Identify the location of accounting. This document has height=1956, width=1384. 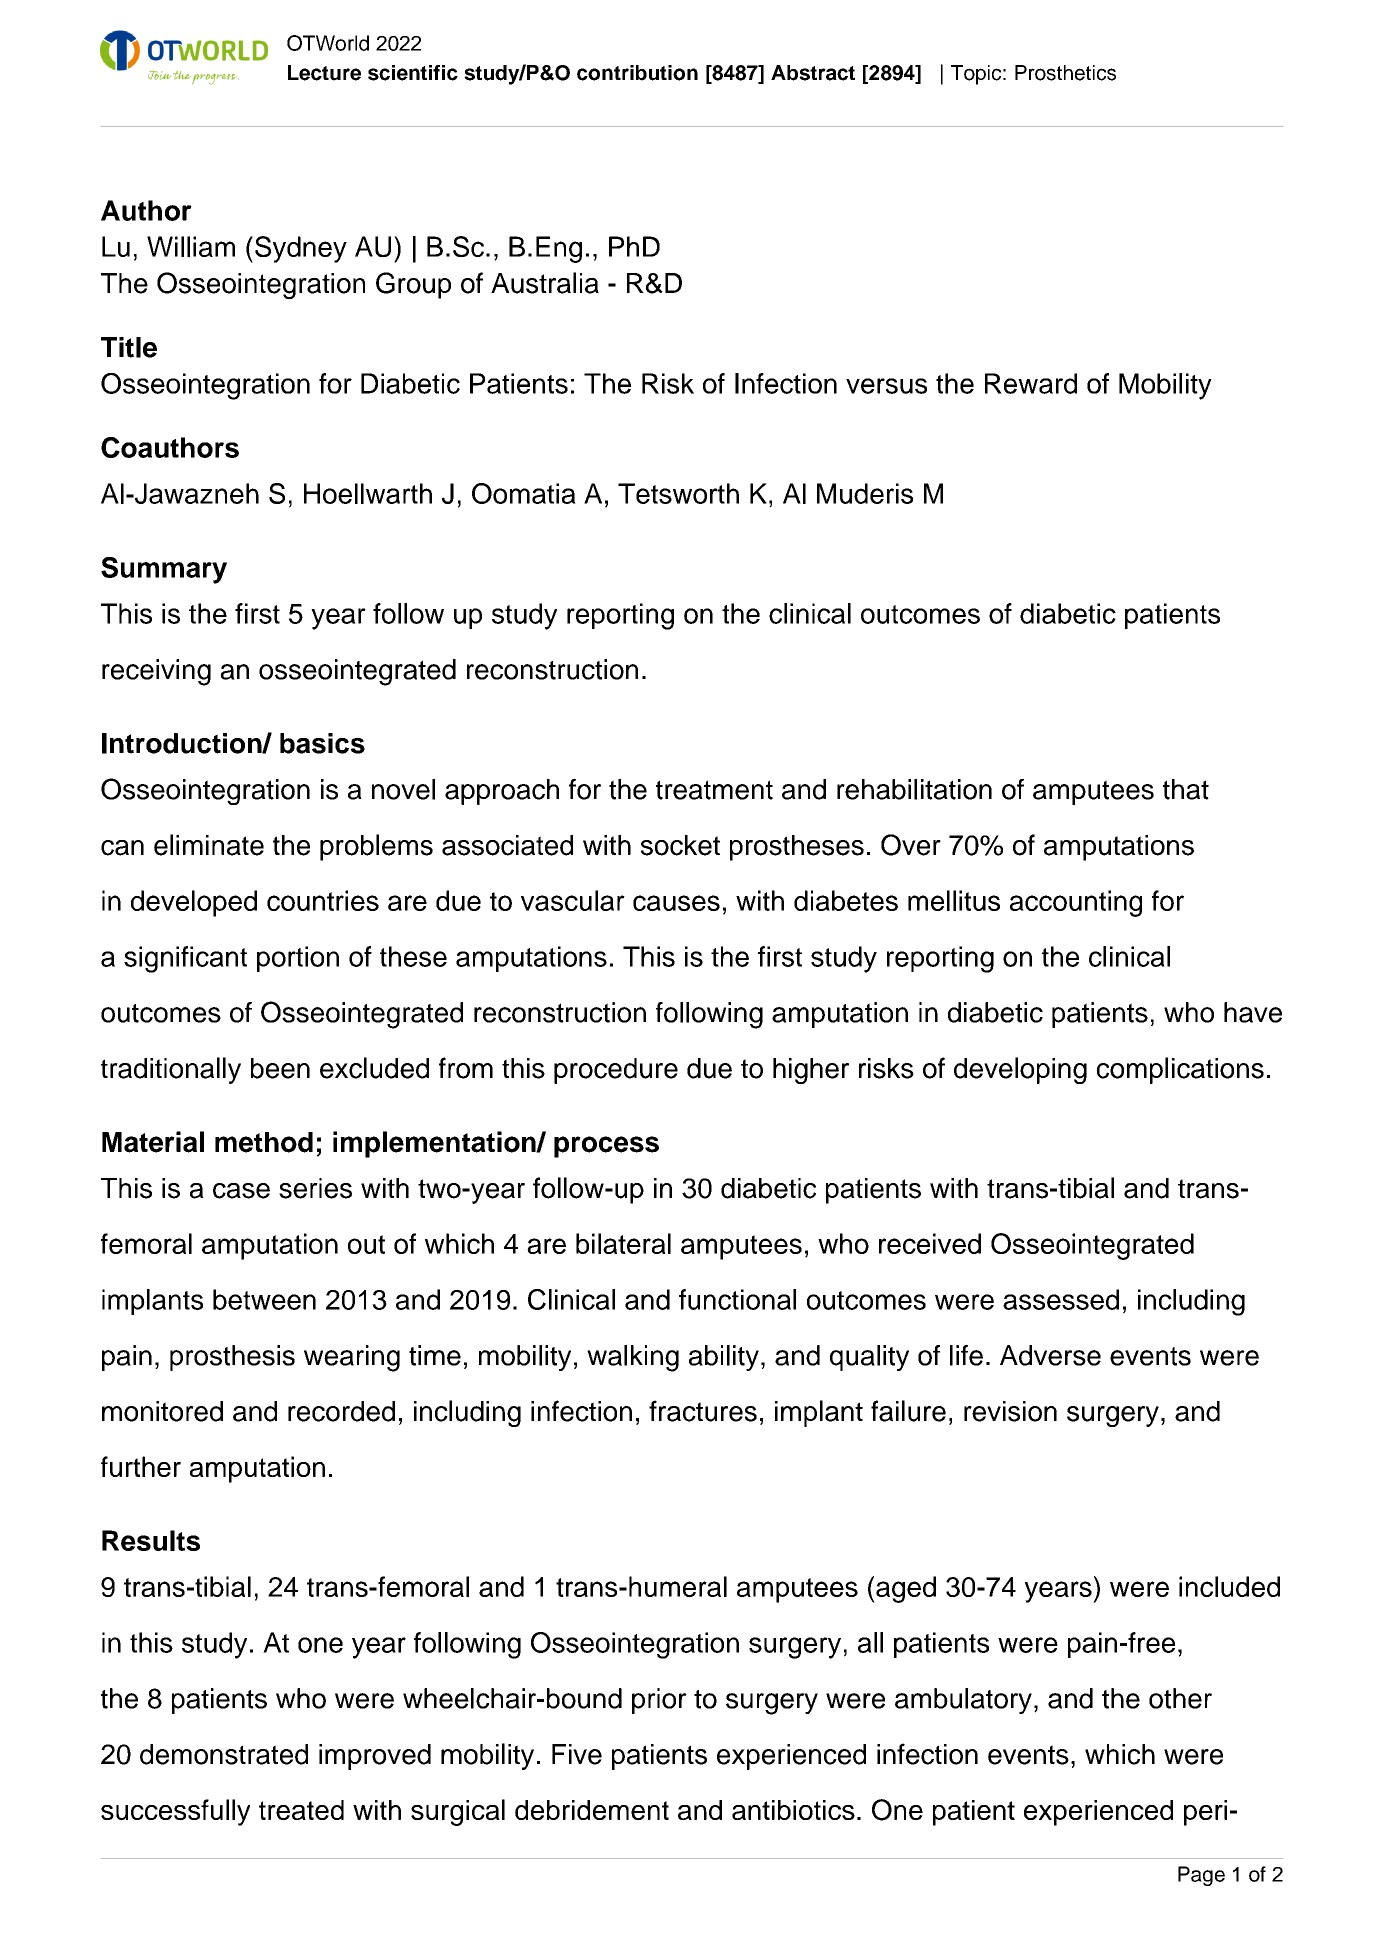
(1076, 903).
